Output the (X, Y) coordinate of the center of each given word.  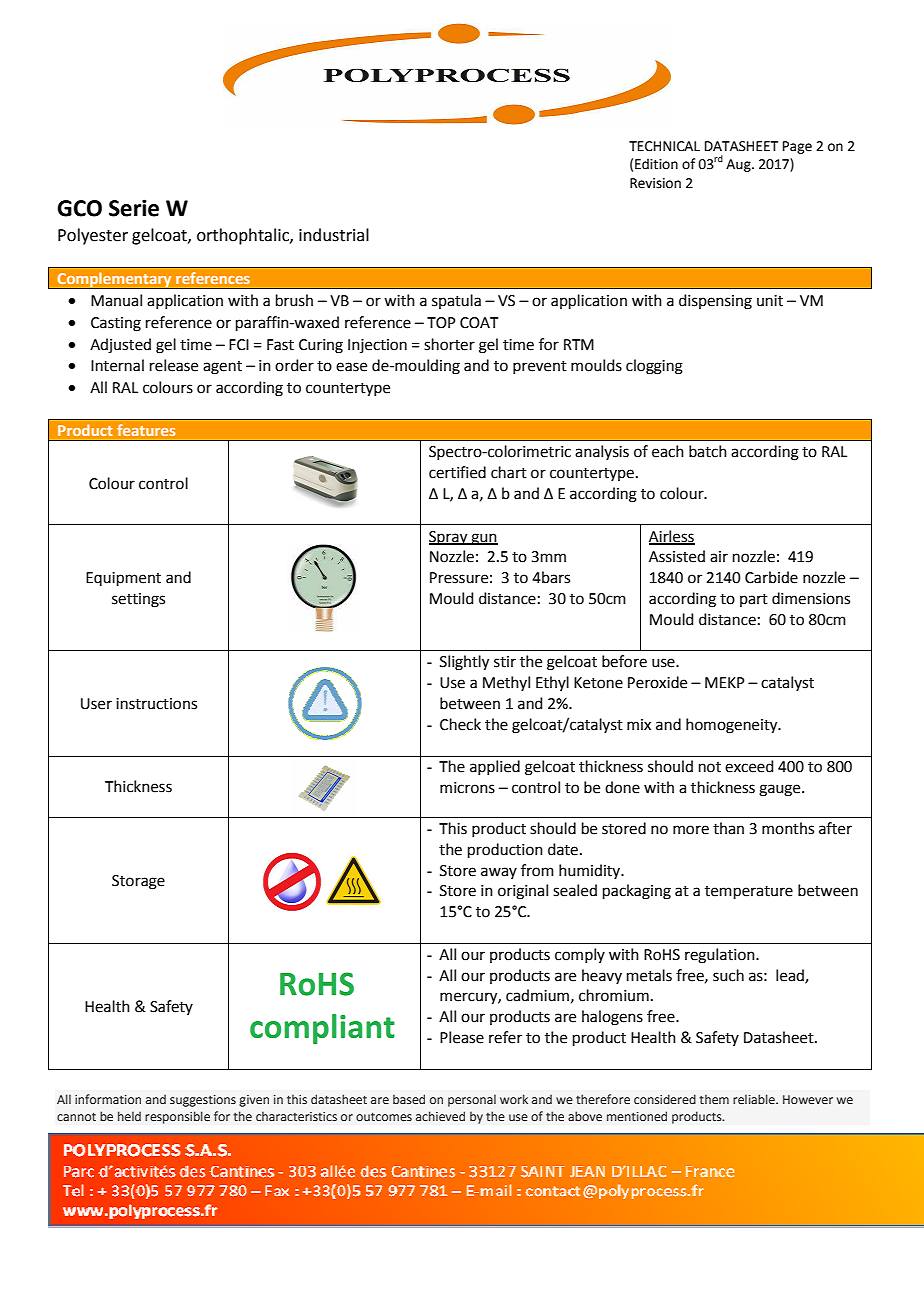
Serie (134, 208)
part (754, 600)
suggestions (203, 1101)
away (499, 873)
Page (797, 147)
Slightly (464, 663)
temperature (749, 892)
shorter (449, 344)
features (146, 430)
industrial (334, 235)
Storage (138, 882)
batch (708, 451)
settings (138, 600)
